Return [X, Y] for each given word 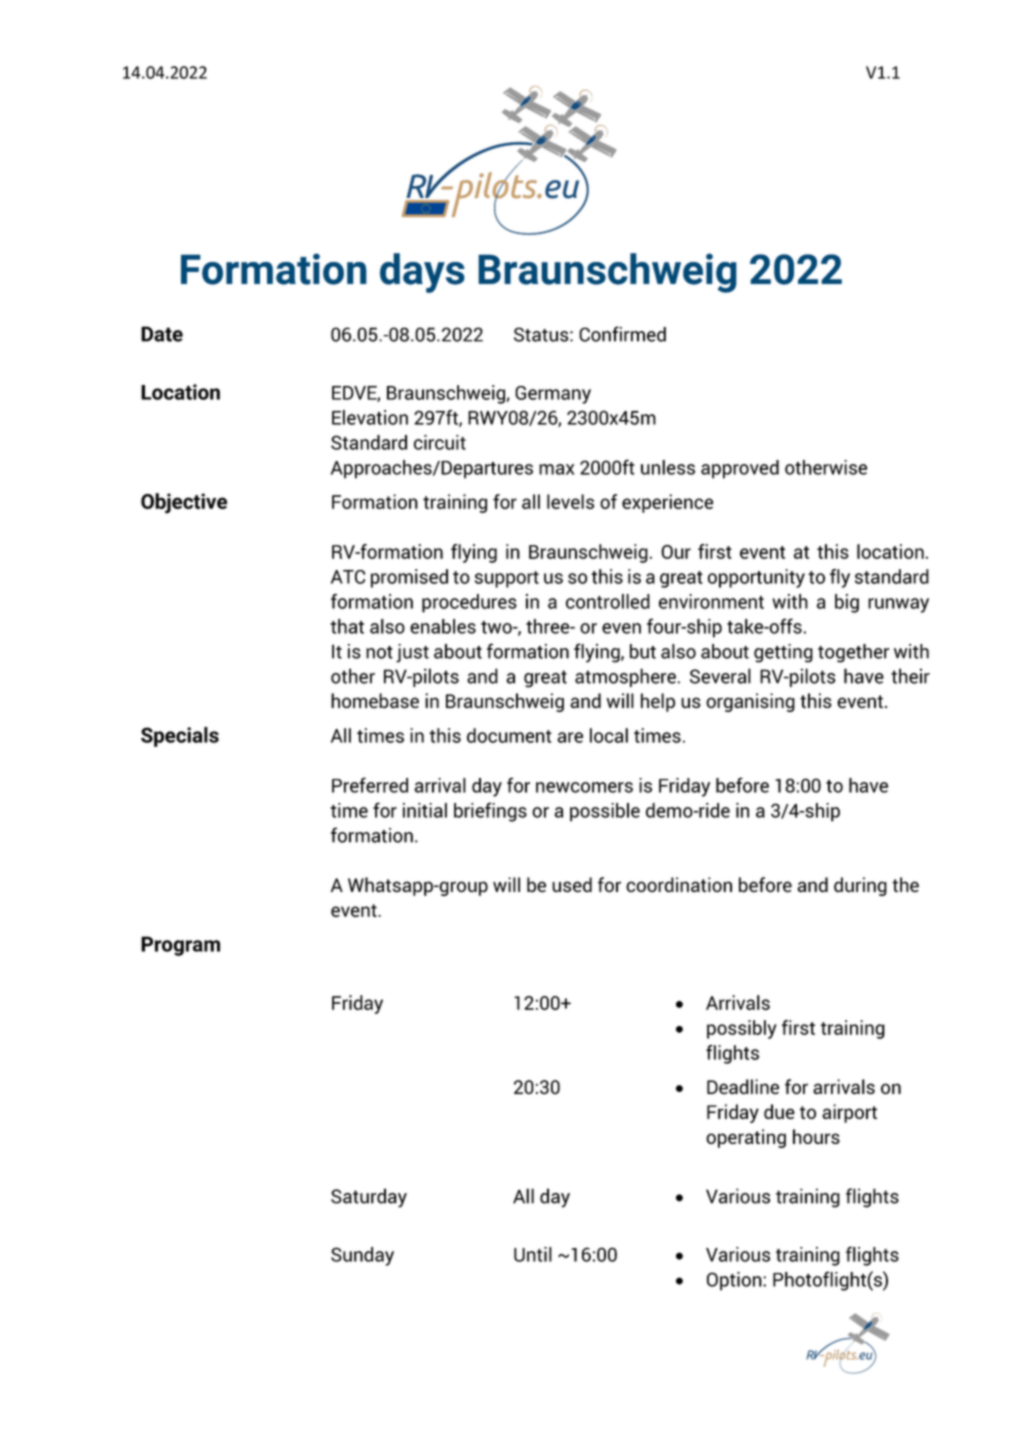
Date [162, 334]
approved [740, 469]
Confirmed [622, 334]
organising [750, 702]
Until [533, 1254]
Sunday [362, 1256]
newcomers [584, 787]
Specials [180, 737]
